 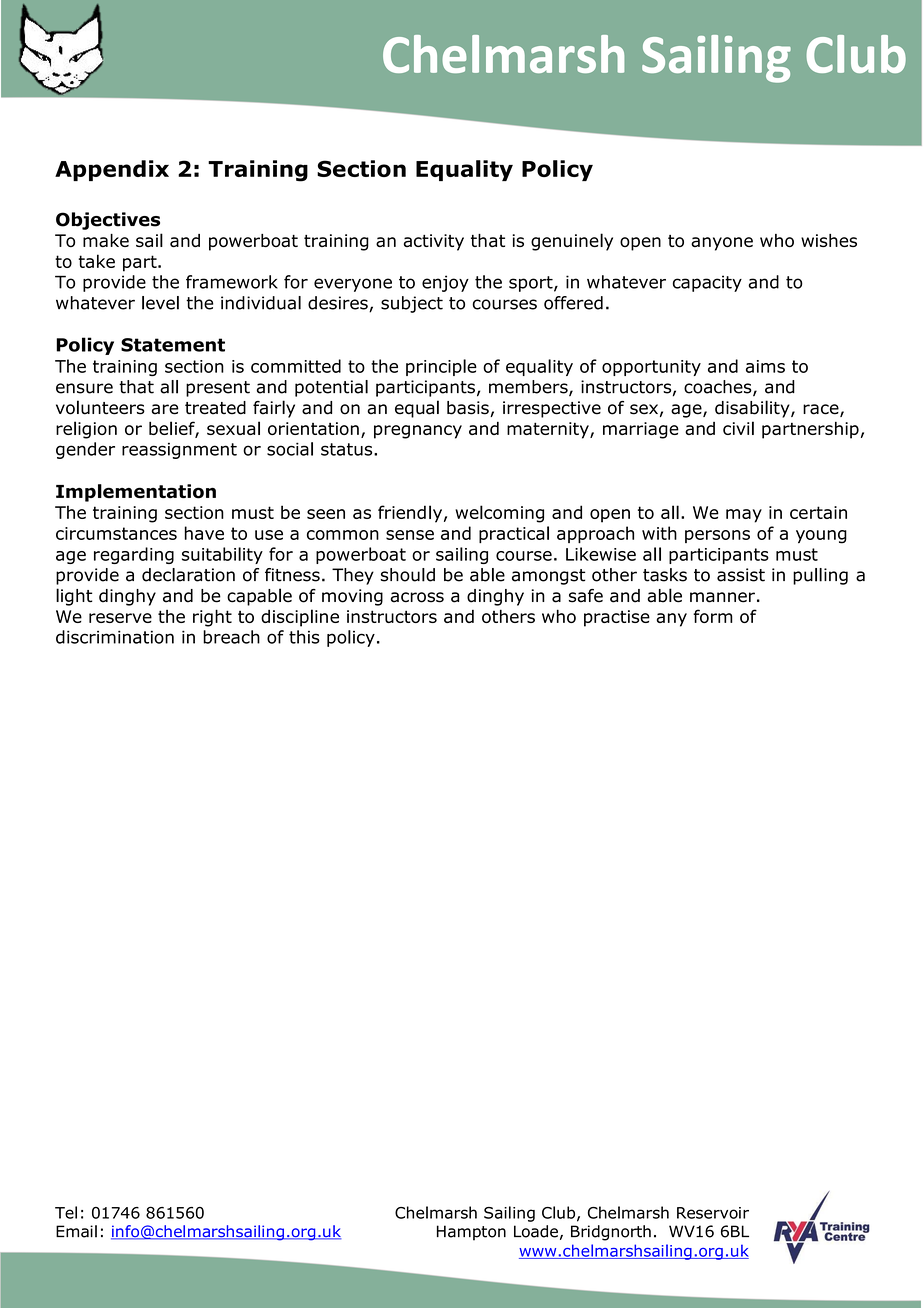 I want to click on anyone, so click(x=722, y=244).
